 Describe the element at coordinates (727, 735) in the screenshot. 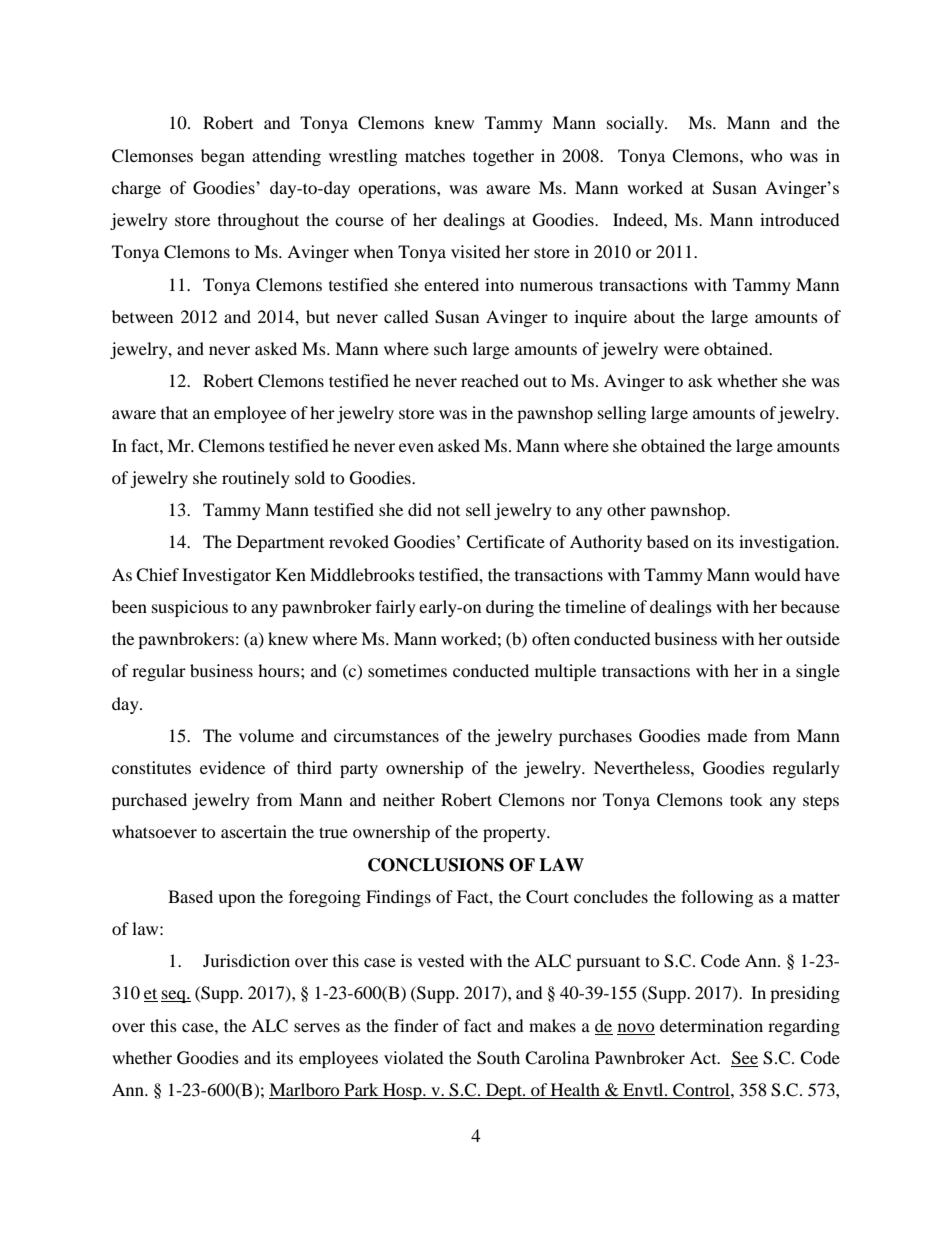

I see `made` at that location.
